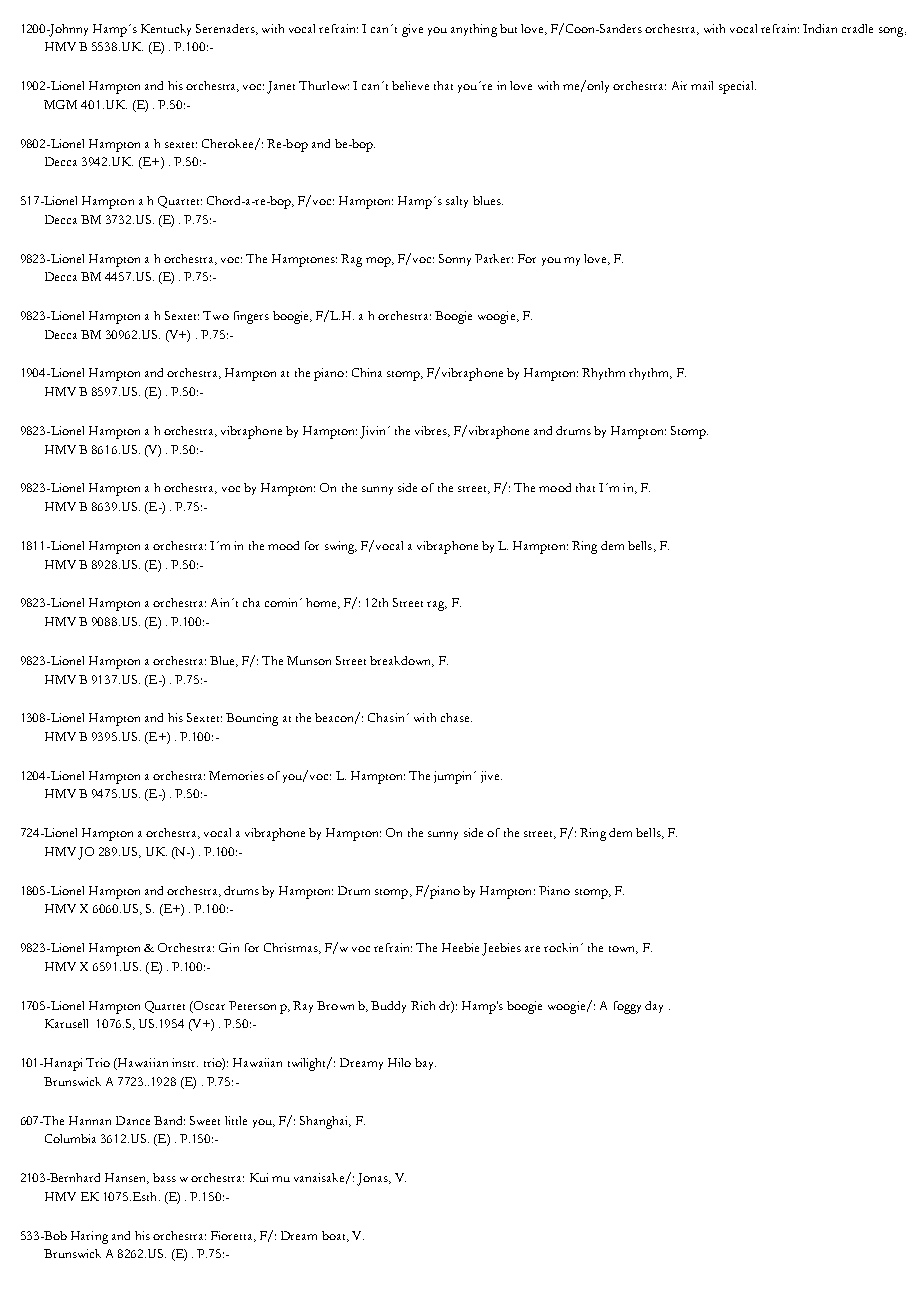  What do you see at coordinates (166, 30) in the page?
I see `Kentucky` at bounding box center [166, 30].
